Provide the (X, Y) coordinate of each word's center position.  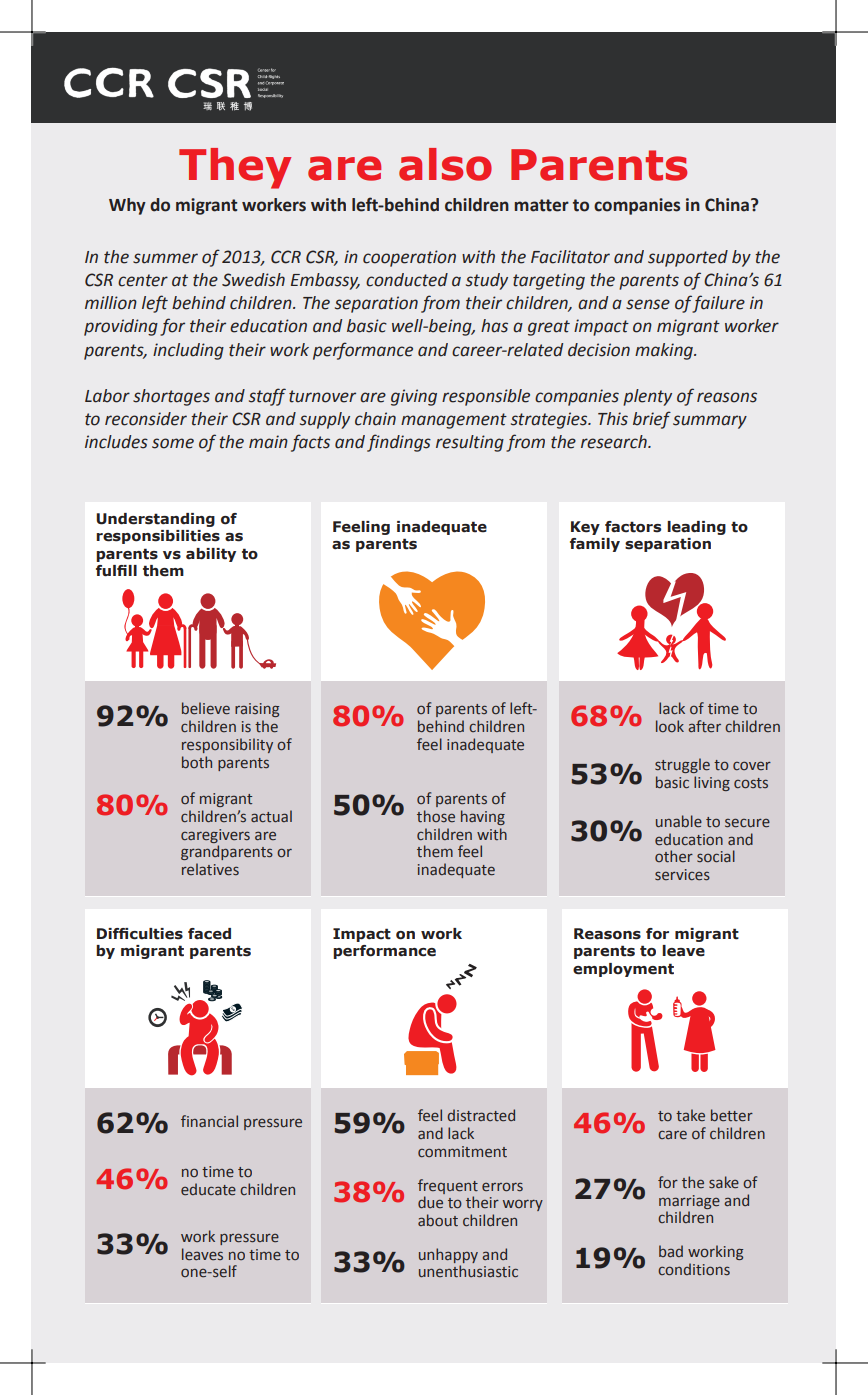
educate (208, 1189)
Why (127, 206)
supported (688, 258)
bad (671, 1251)
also (445, 164)
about (438, 1220)
